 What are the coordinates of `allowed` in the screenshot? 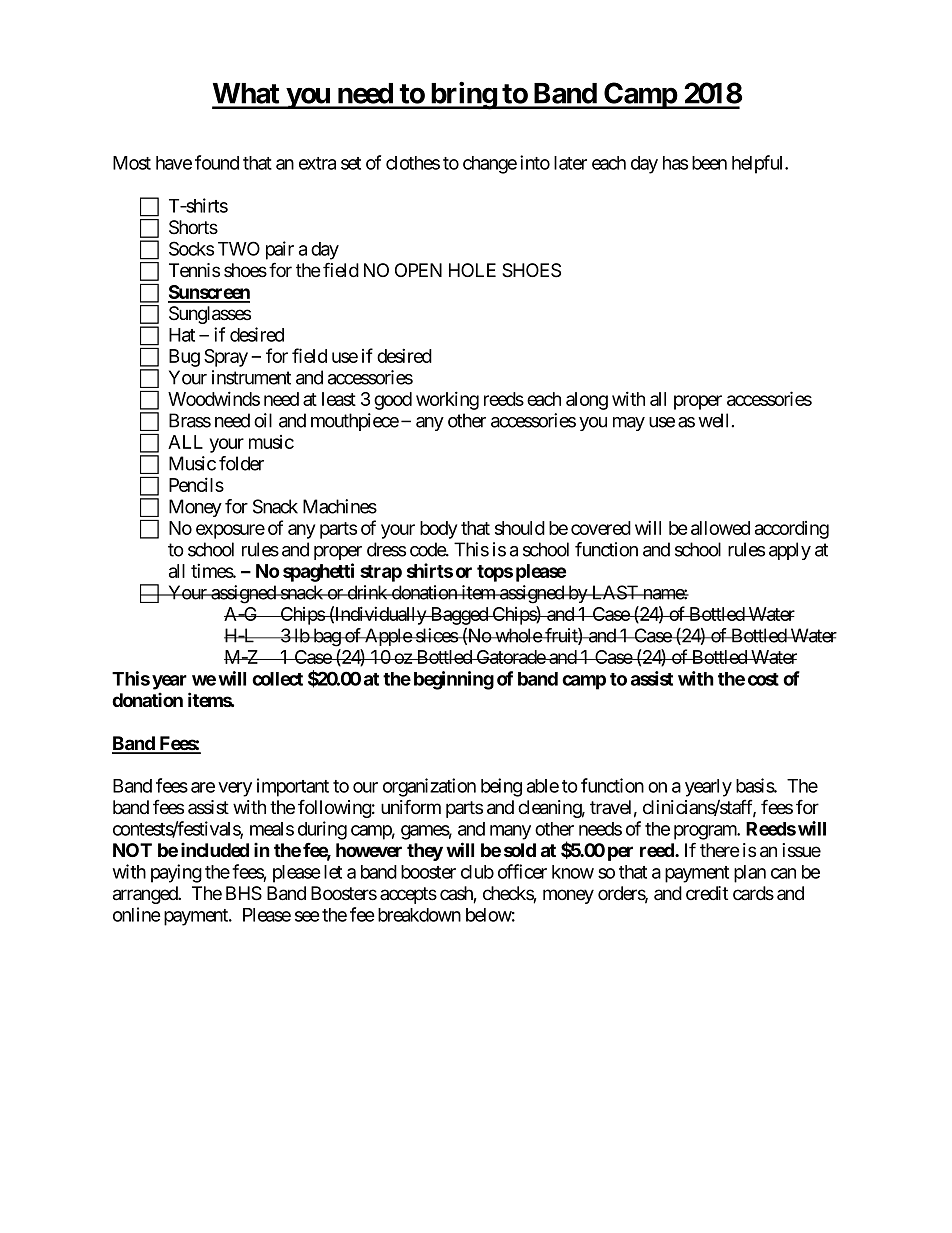 It's located at (720, 528).
